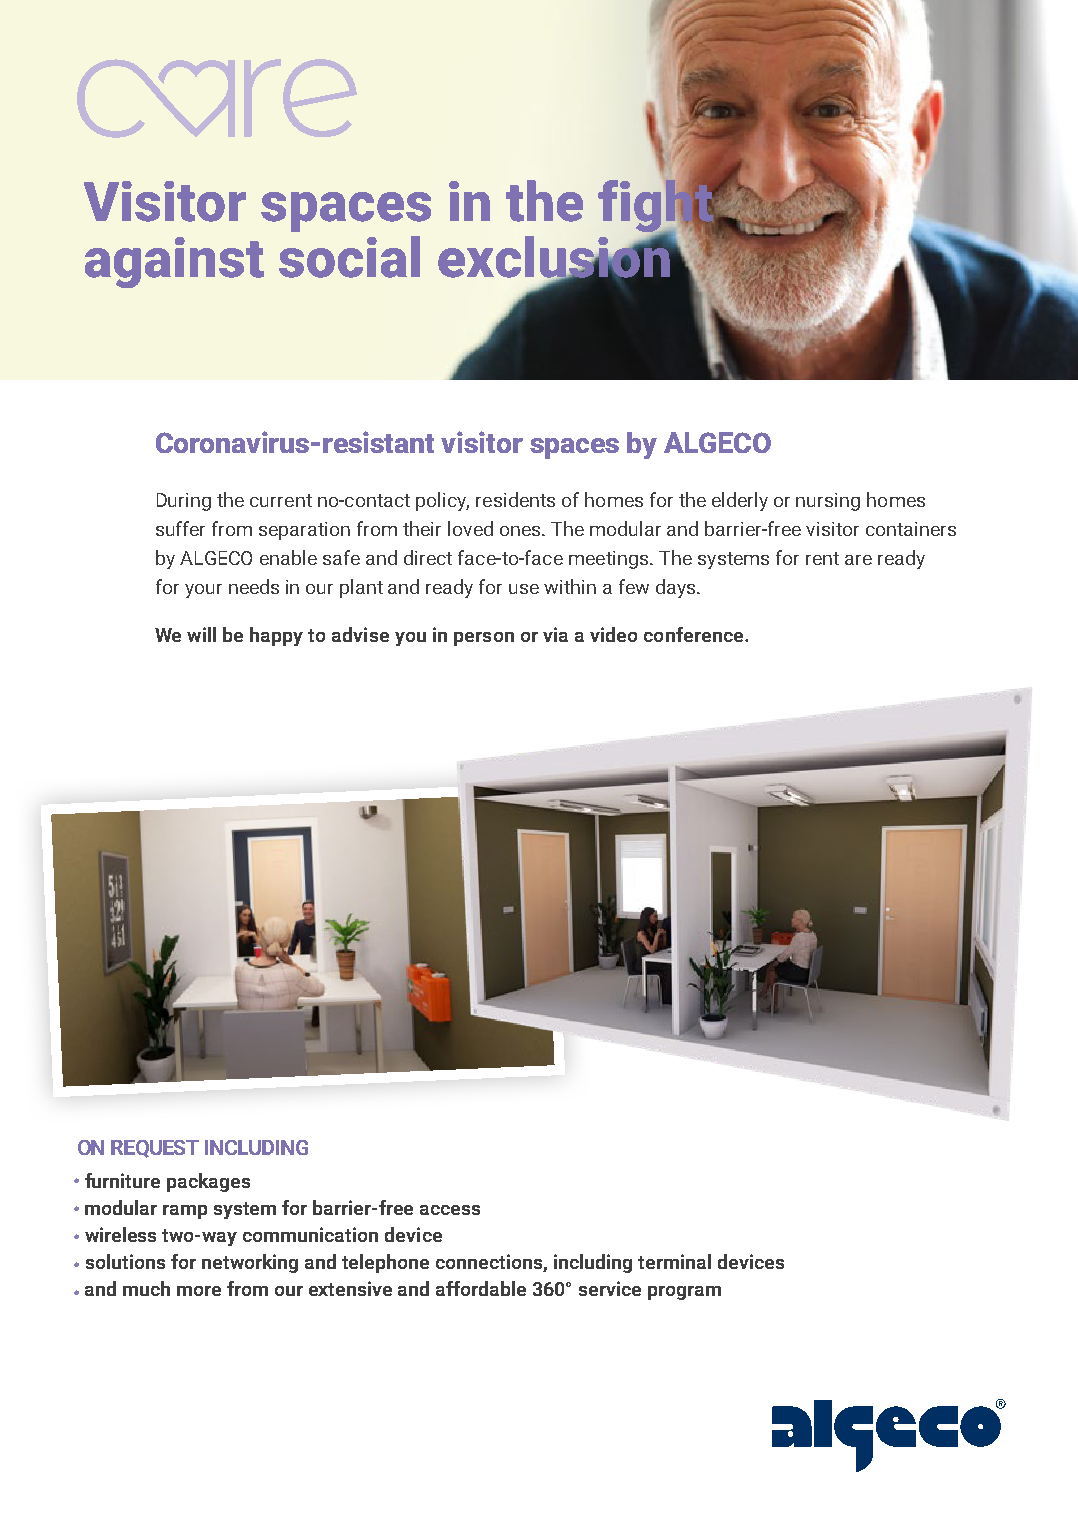  What do you see at coordinates (828, 502) in the document?
I see `nursing` at bounding box center [828, 502].
